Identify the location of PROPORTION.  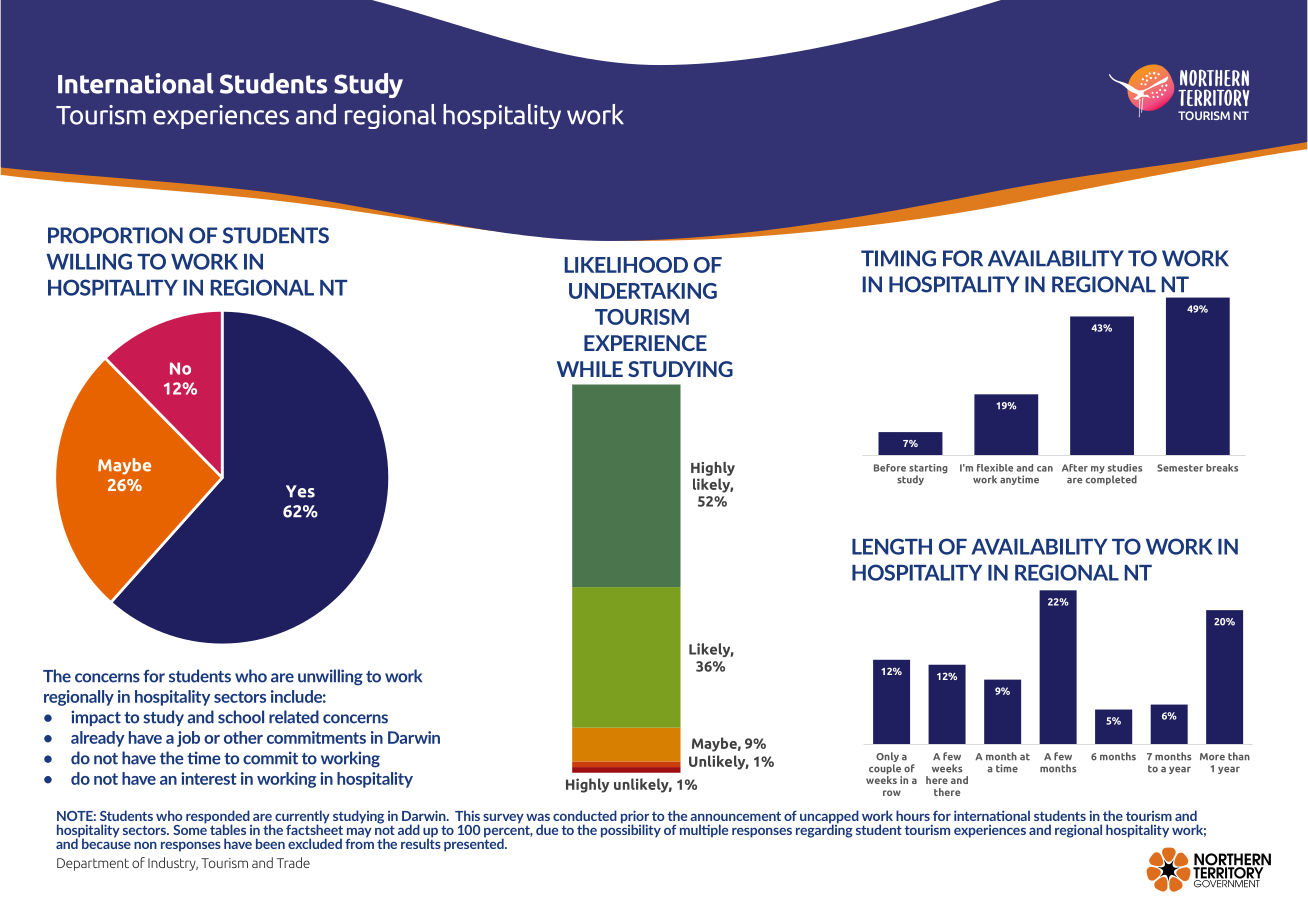
(115, 235).
